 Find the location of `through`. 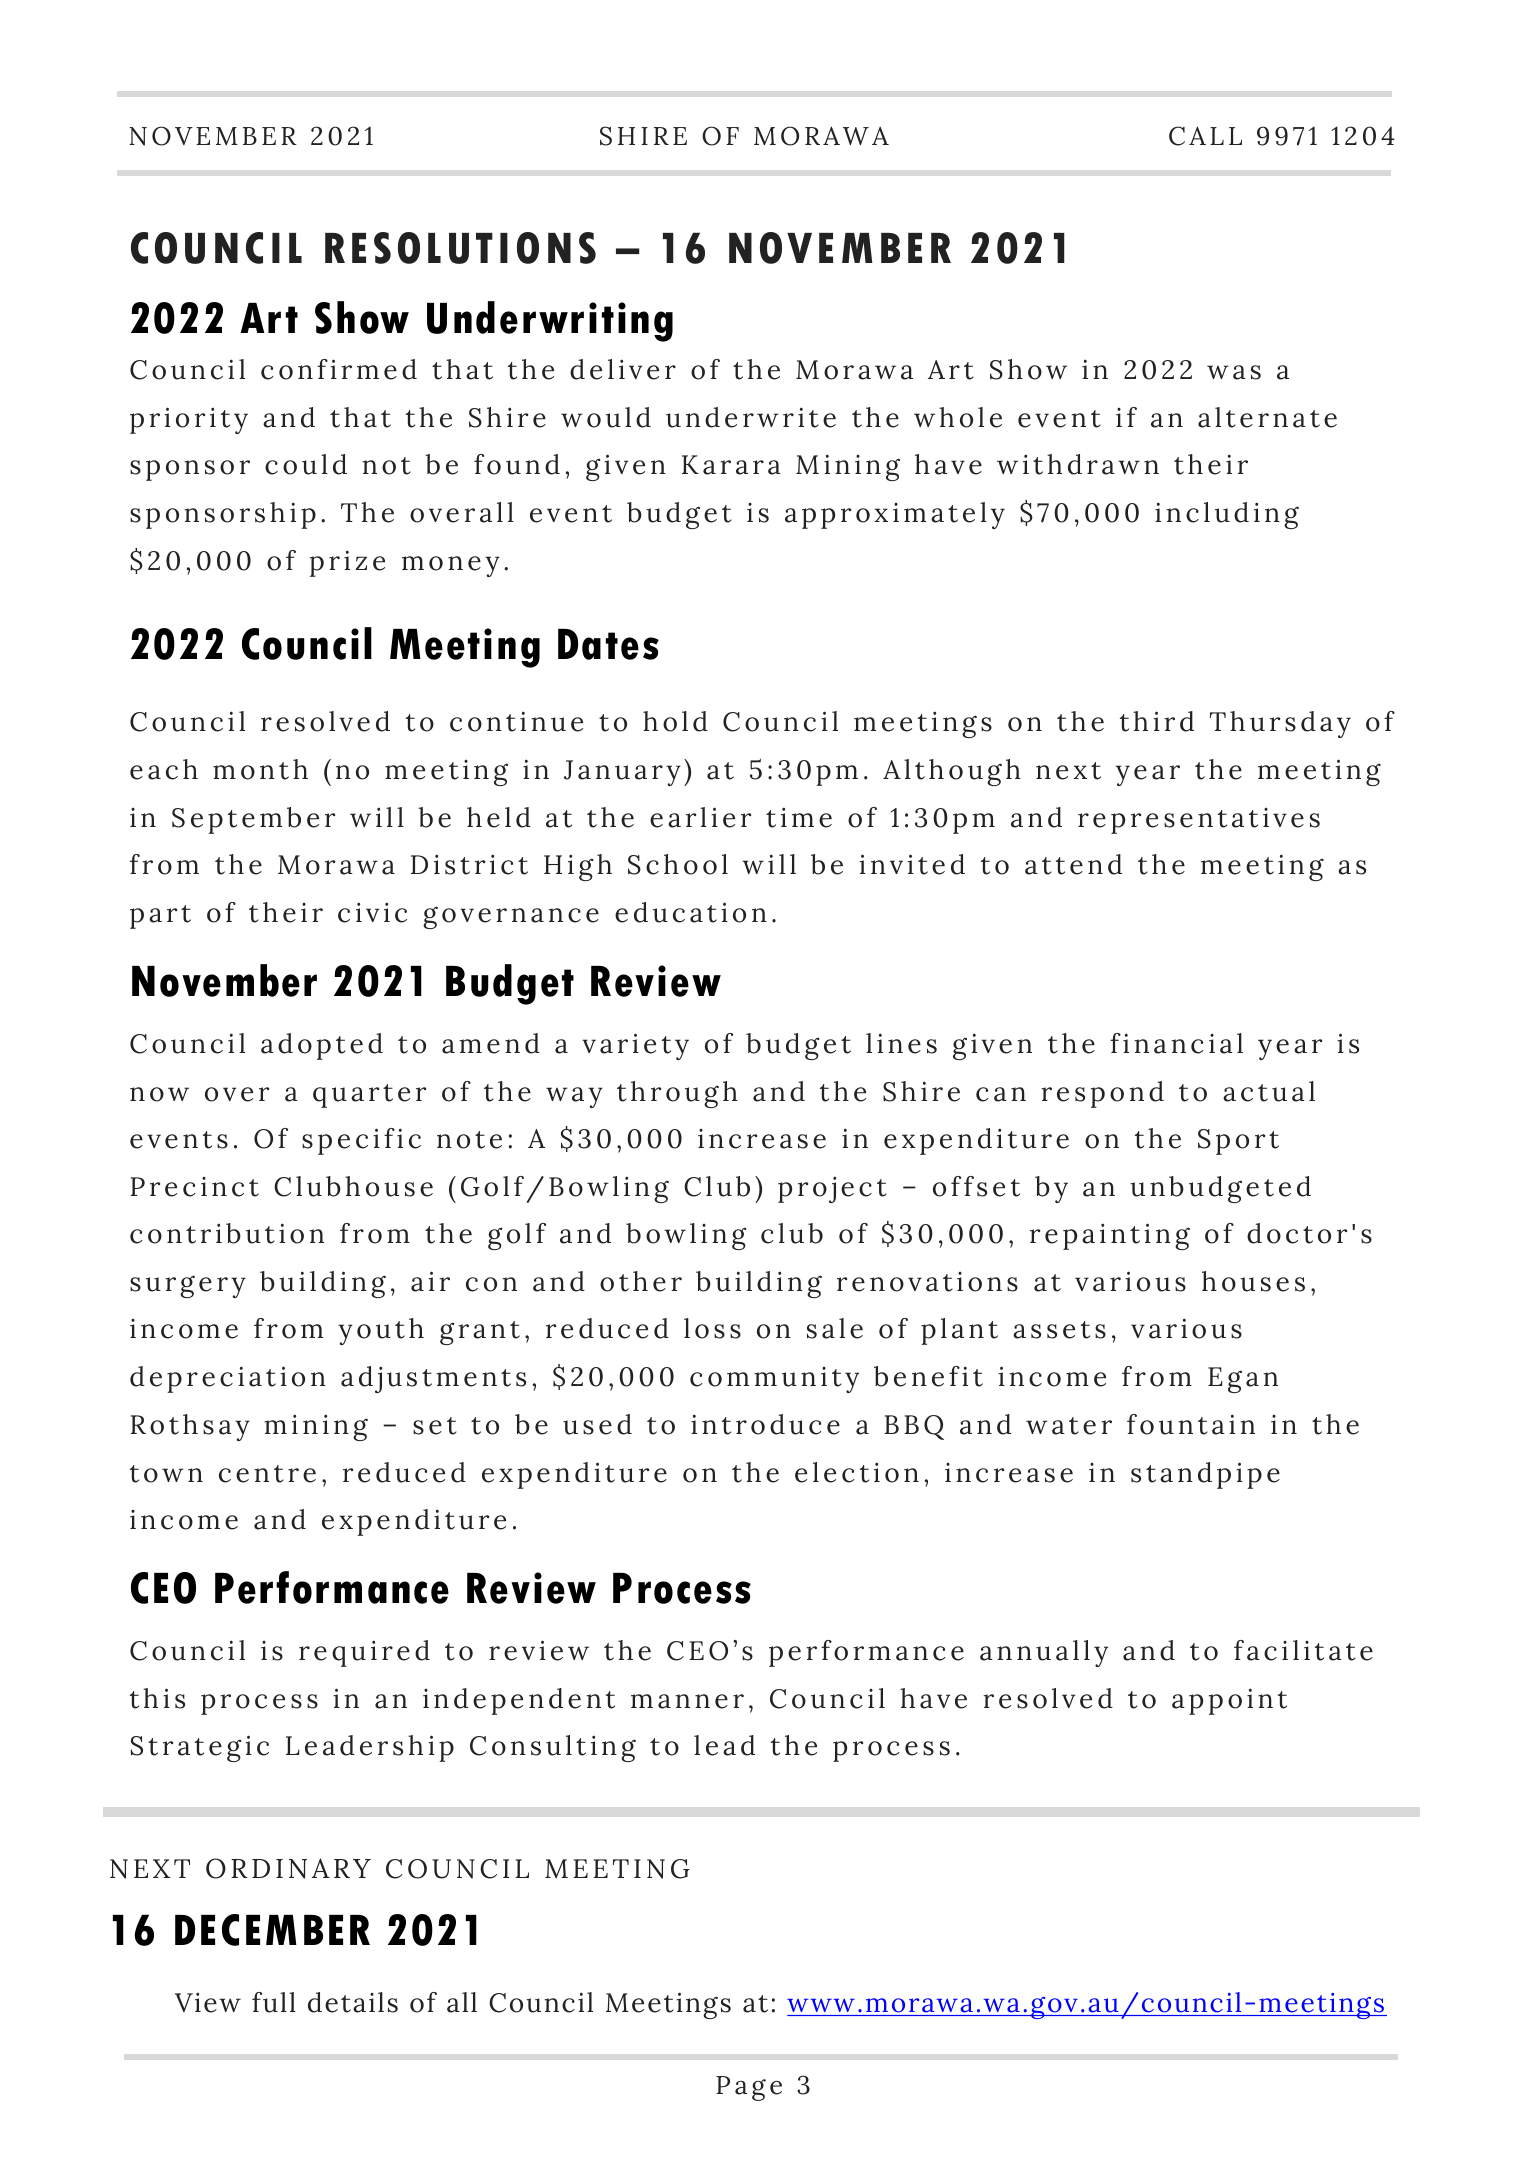

through is located at coordinates (677, 1094).
